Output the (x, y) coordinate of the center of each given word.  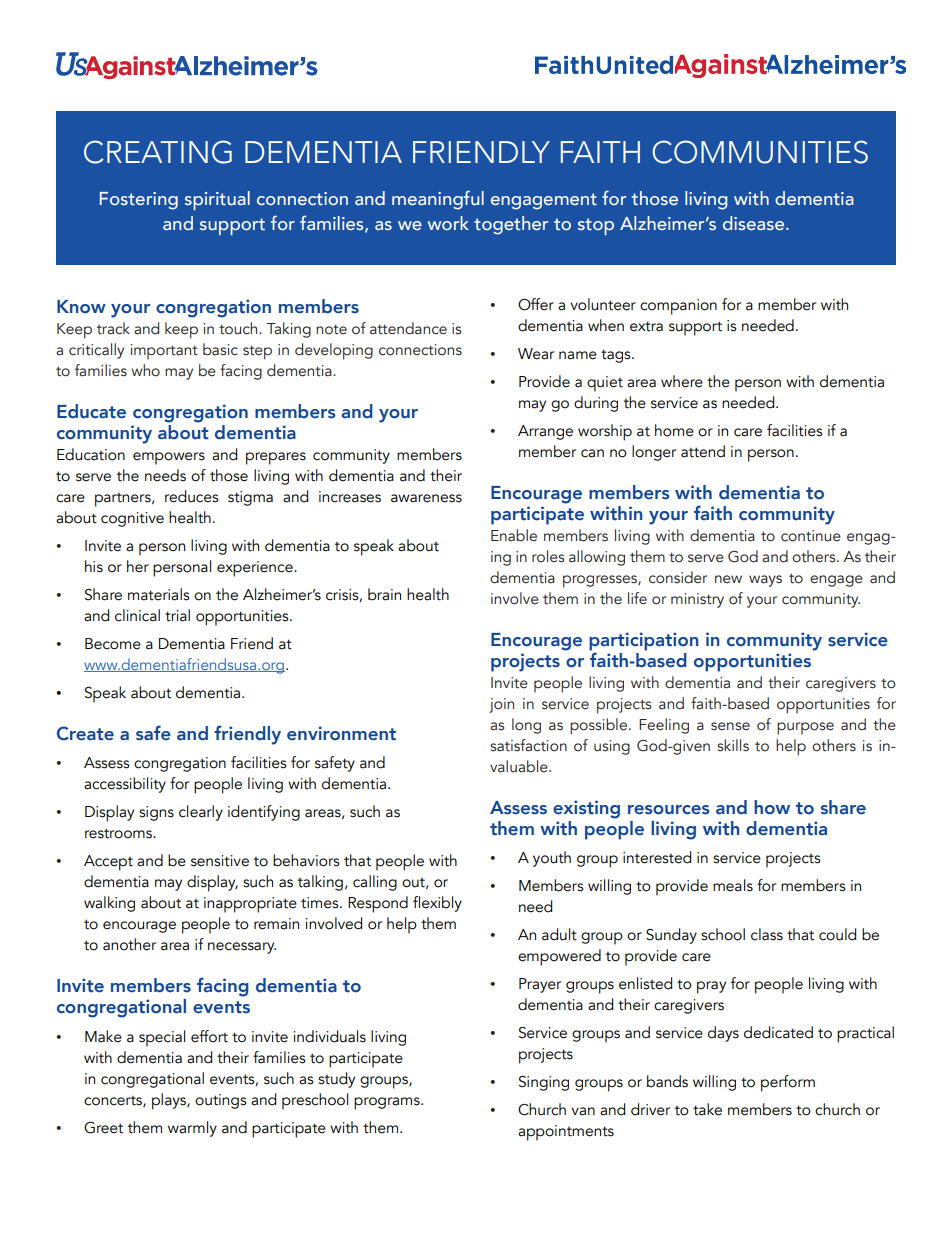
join (501, 705)
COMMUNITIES (760, 152)
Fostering (139, 201)
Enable (514, 535)
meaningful (438, 200)
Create (85, 733)
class (767, 934)
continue (811, 536)
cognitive (132, 519)
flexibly (437, 904)
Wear (536, 354)
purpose (805, 728)
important (164, 352)
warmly (192, 1129)
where (682, 381)
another (129, 944)
